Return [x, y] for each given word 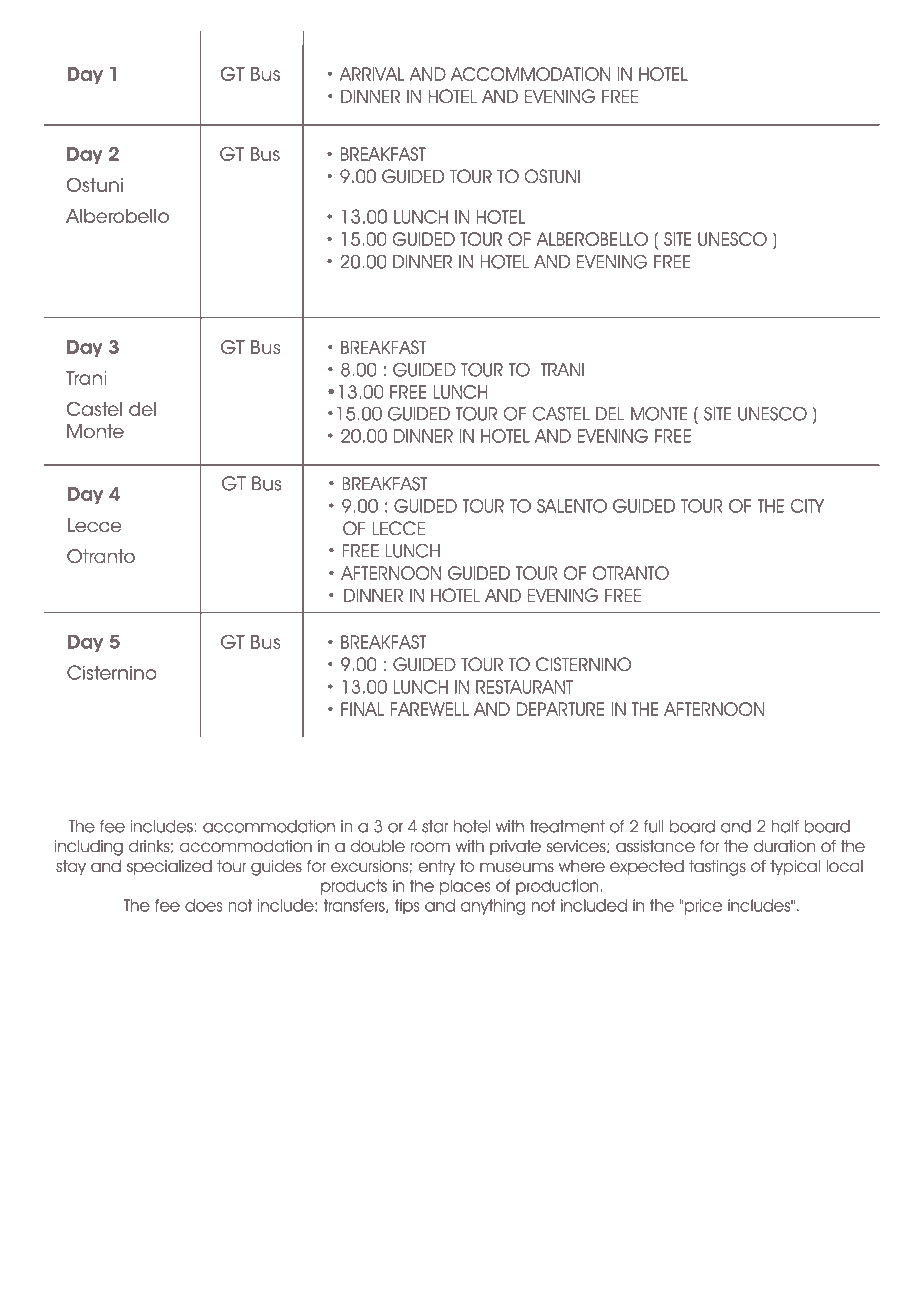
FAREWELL [429, 709]
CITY [807, 506]
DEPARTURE [560, 709]
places [465, 887]
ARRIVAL [372, 74]
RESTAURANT [524, 687]
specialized [169, 867]
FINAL [362, 709]
